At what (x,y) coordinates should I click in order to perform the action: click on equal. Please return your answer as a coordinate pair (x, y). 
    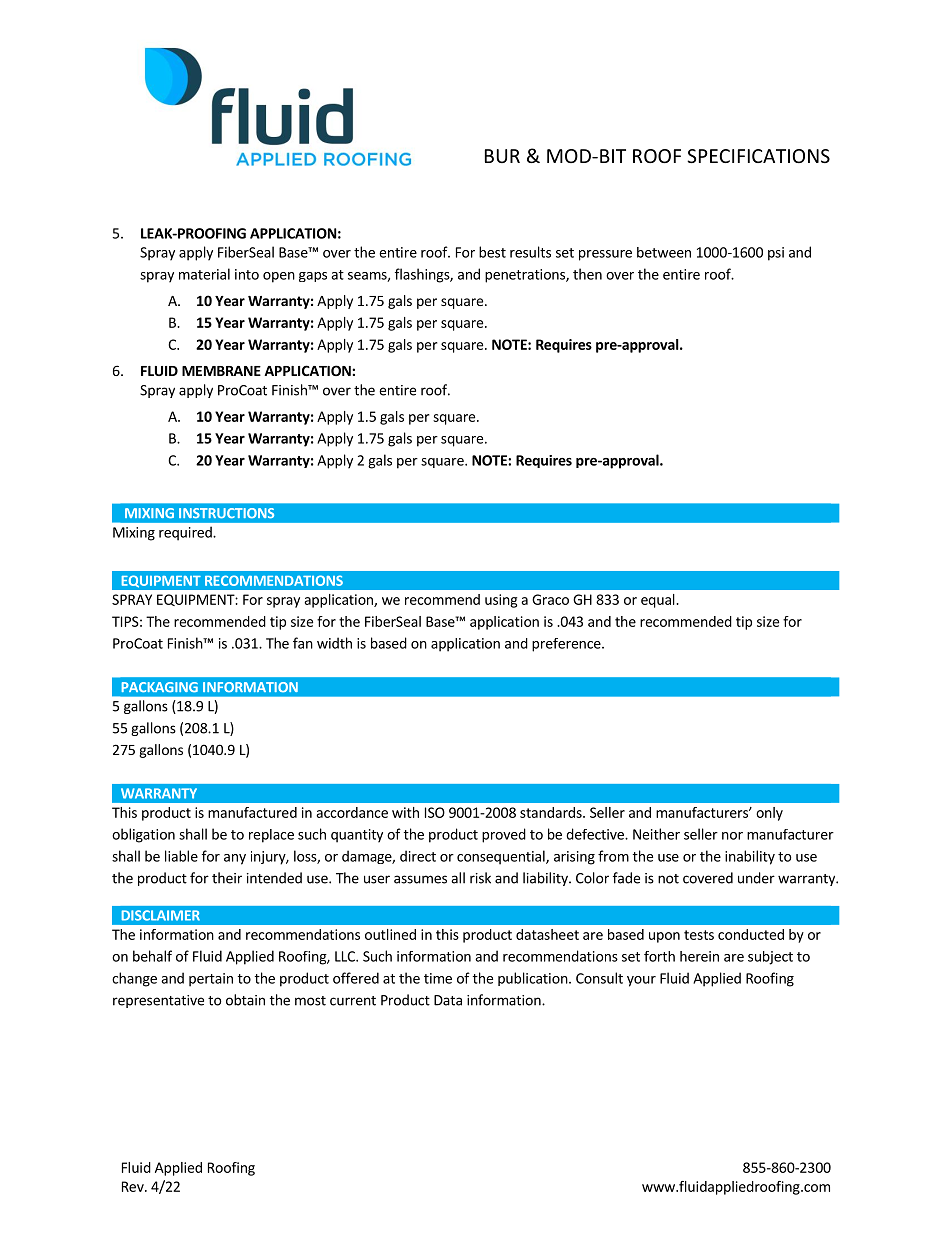
    Looking at the image, I should click on (659, 601).
